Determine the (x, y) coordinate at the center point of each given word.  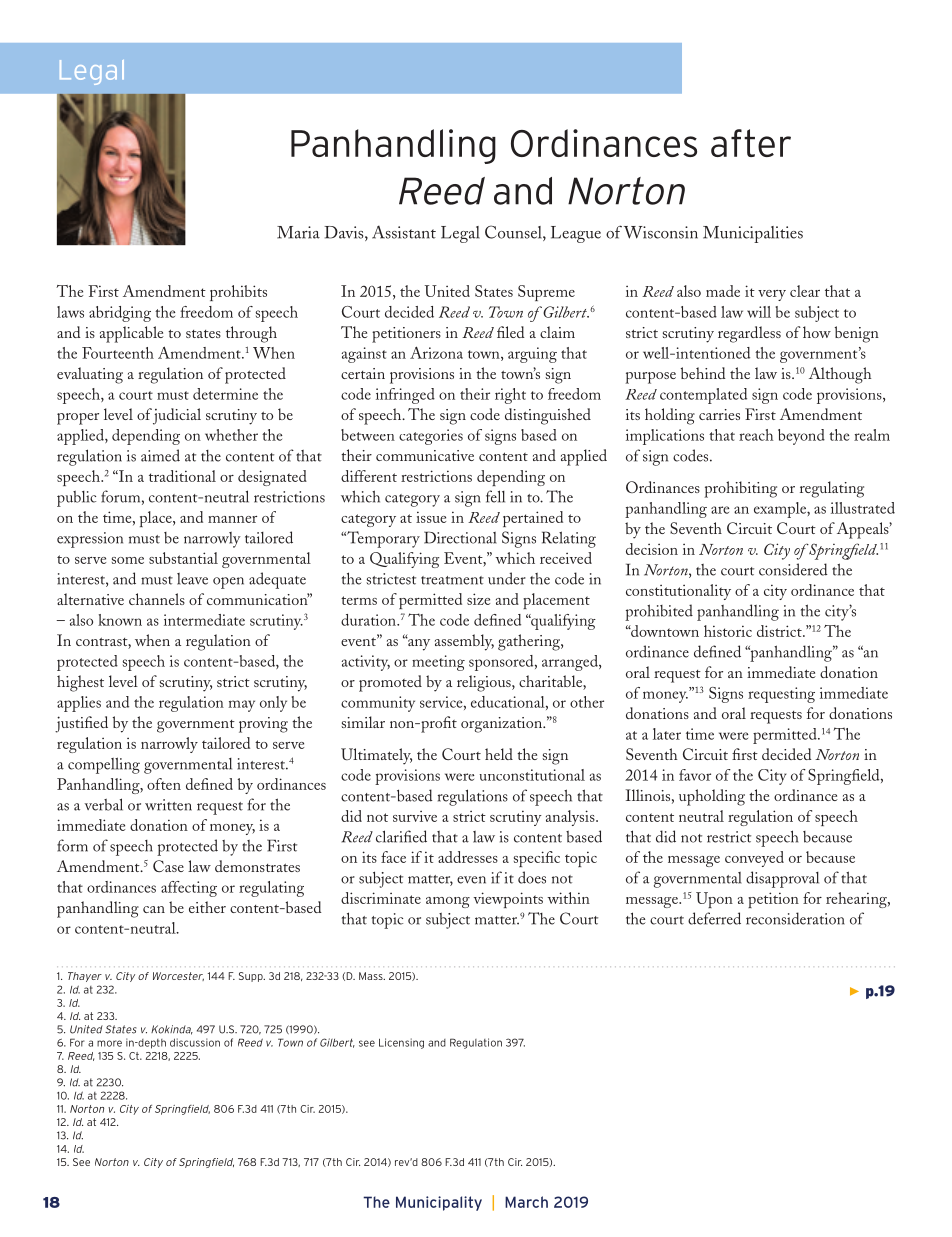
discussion (195, 1042)
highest (80, 683)
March (526, 1202)
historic (728, 631)
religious (485, 683)
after (751, 143)
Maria (298, 232)
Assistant (404, 232)
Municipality (439, 1203)
